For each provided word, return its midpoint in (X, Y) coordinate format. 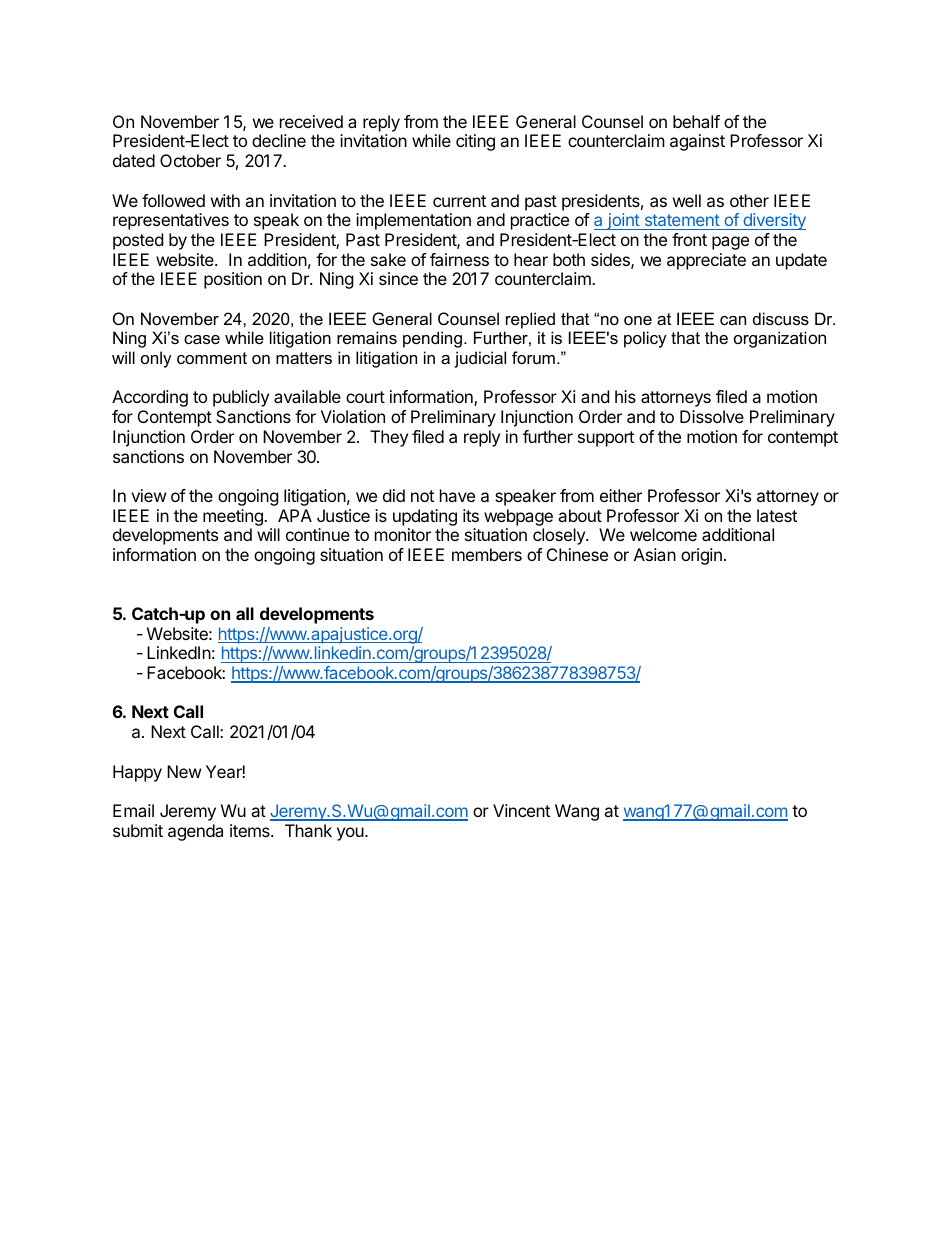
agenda (195, 832)
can (733, 320)
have (457, 495)
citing (475, 142)
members (487, 554)
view (149, 495)
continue (318, 534)
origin (701, 556)
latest (777, 515)
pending (432, 339)
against (697, 142)
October (190, 160)
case (202, 339)
